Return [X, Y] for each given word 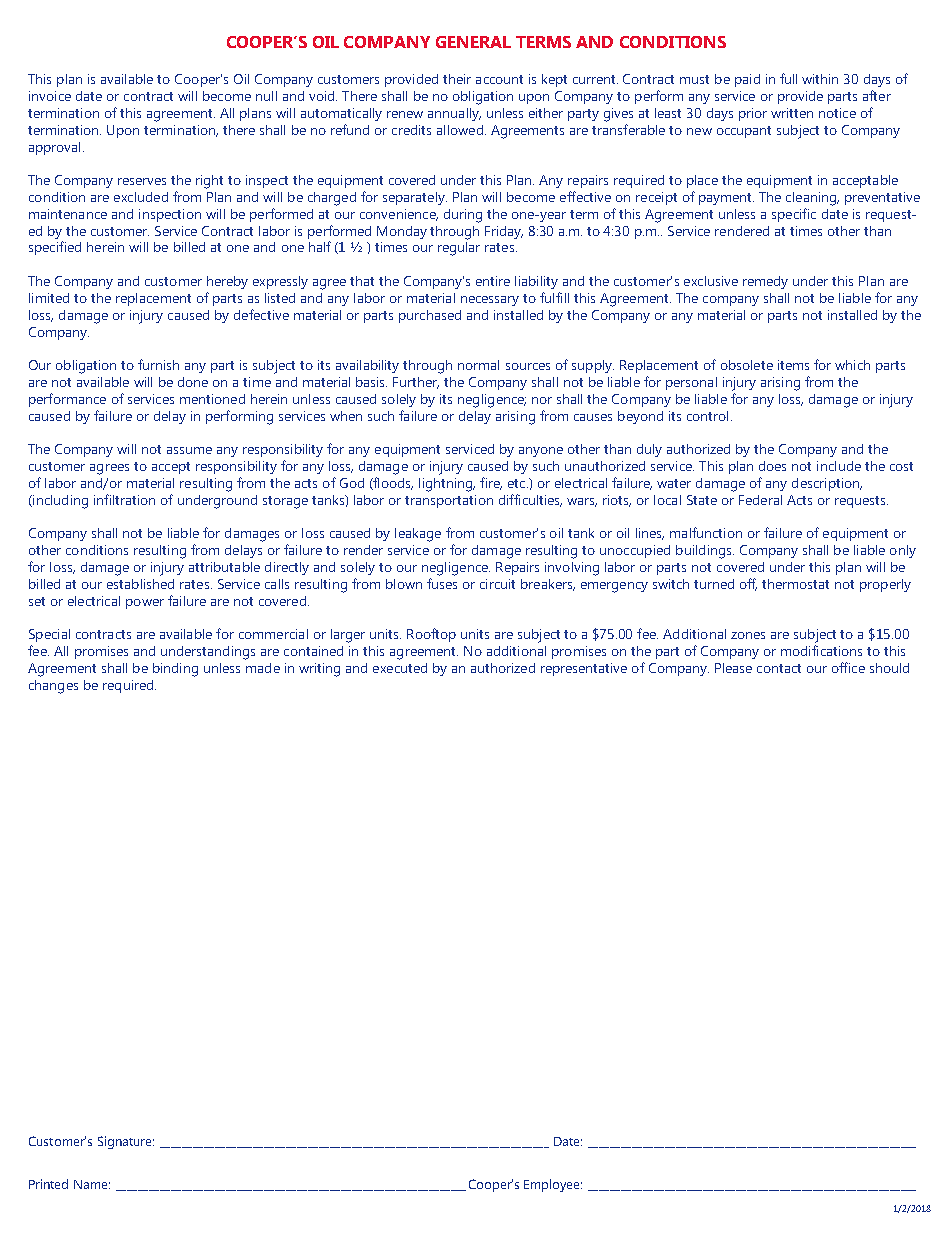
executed [400, 668]
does [772, 466]
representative [584, 669]
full [788, 78]
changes [53, 687]
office [848, 667]
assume [189, 450]
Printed [48, 1184]
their [457, 79]
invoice [50, 96]
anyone [541, 452]
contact [779, 668]
